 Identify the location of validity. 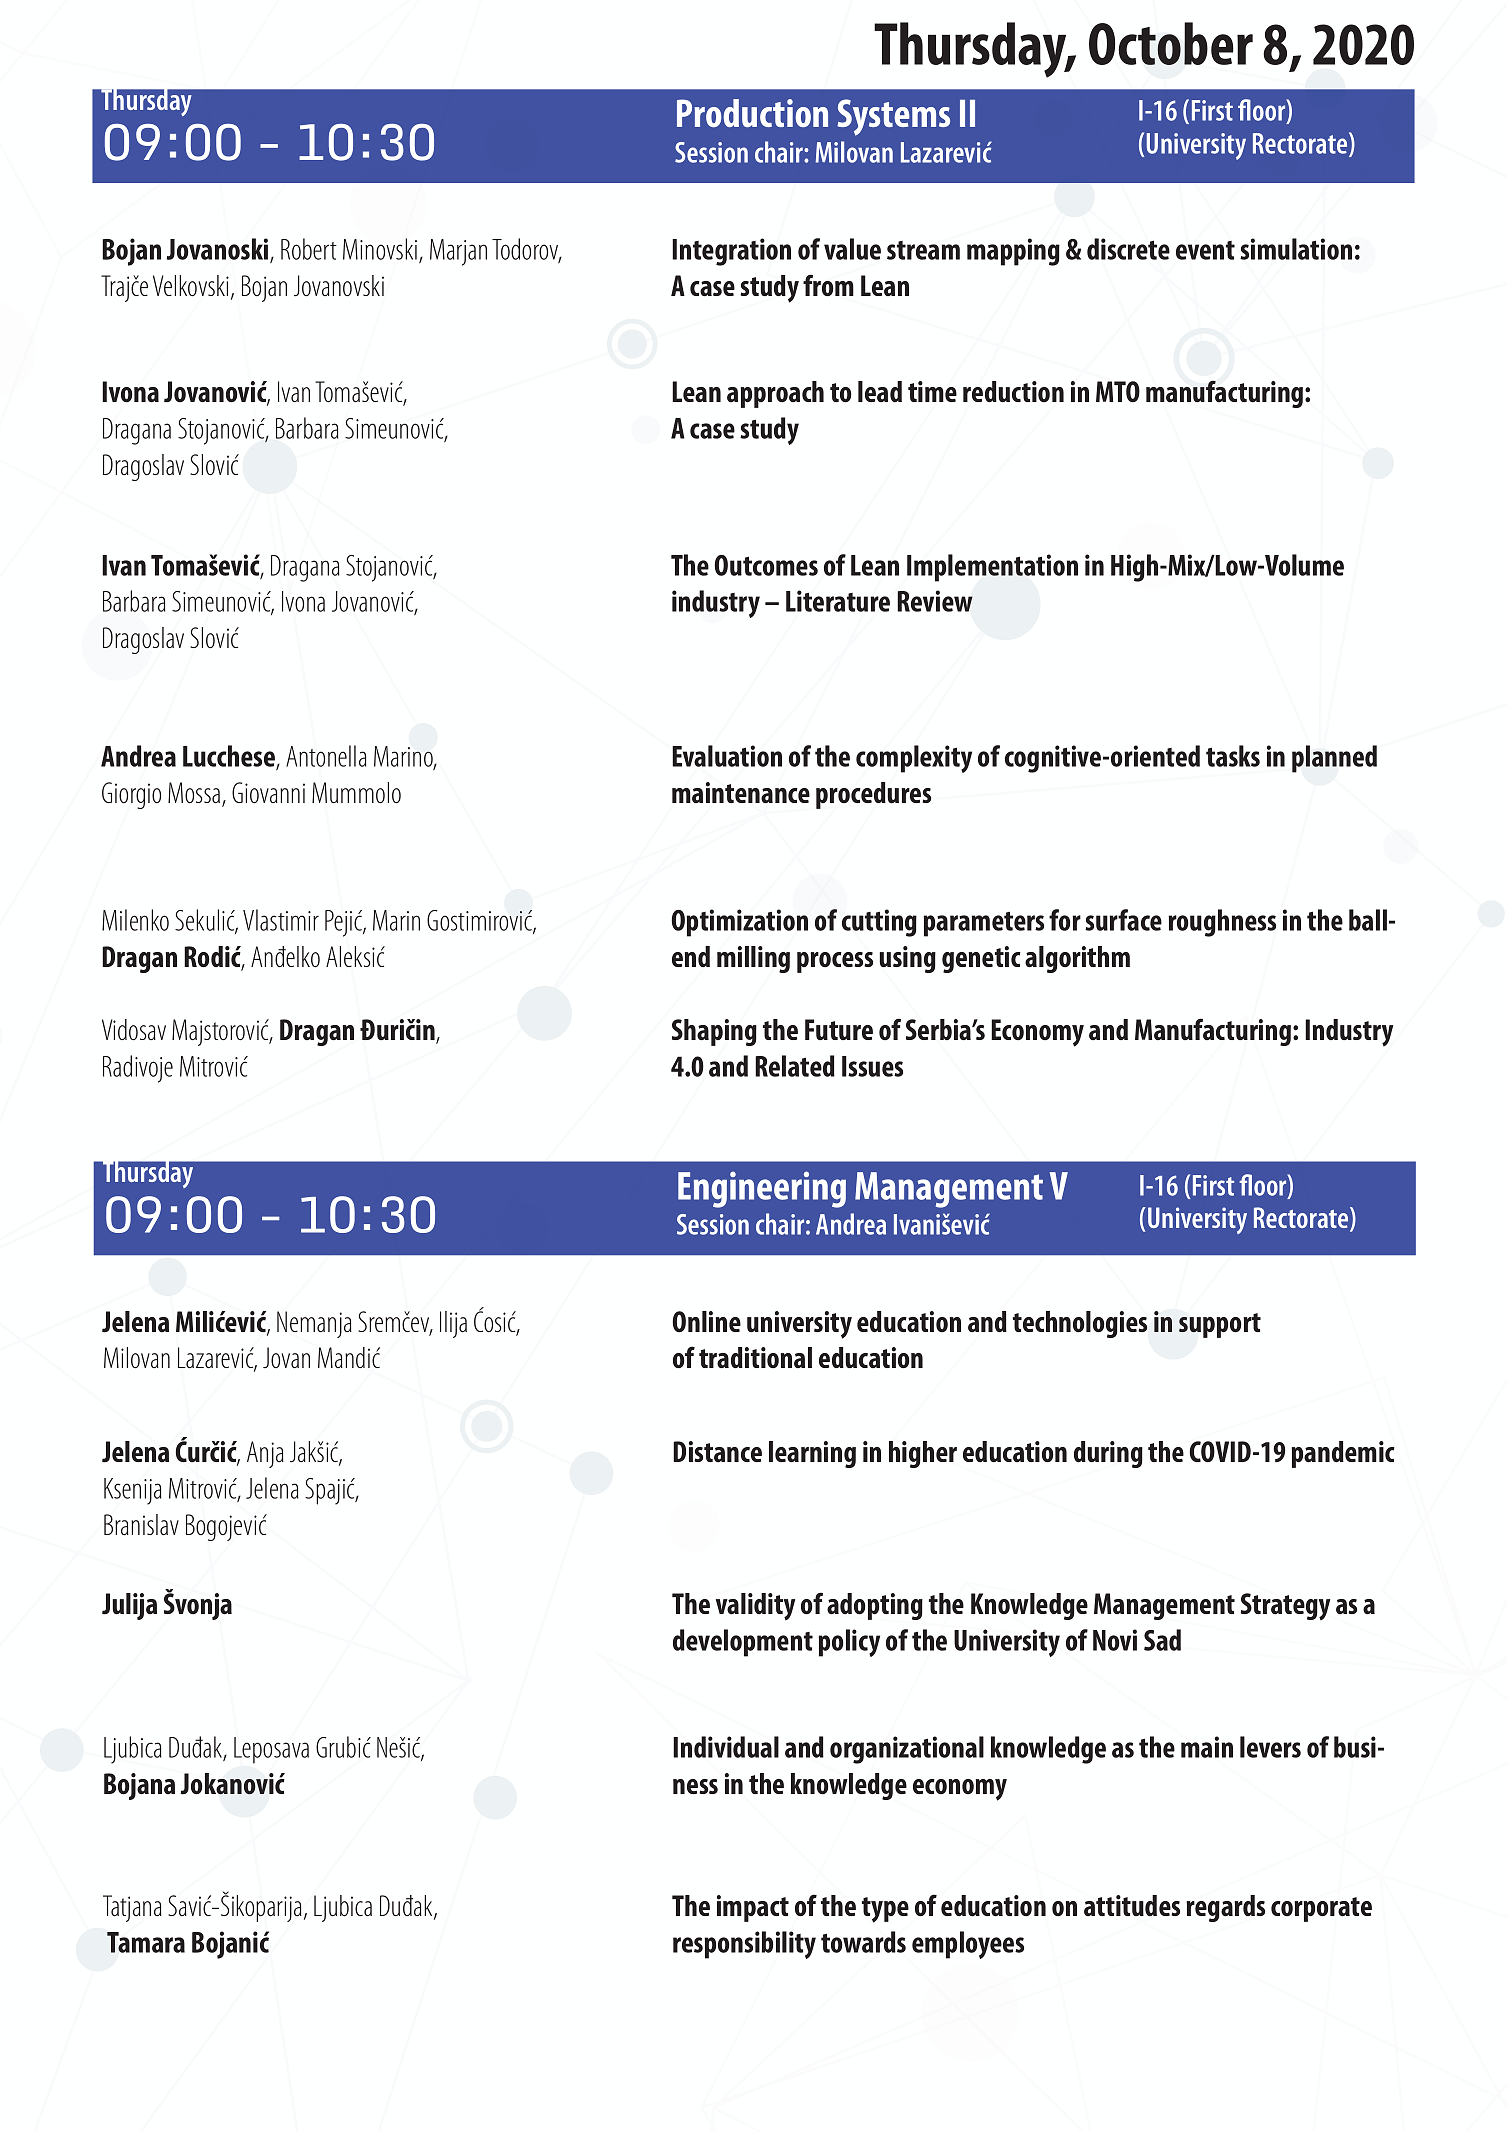
(755, 1607).
